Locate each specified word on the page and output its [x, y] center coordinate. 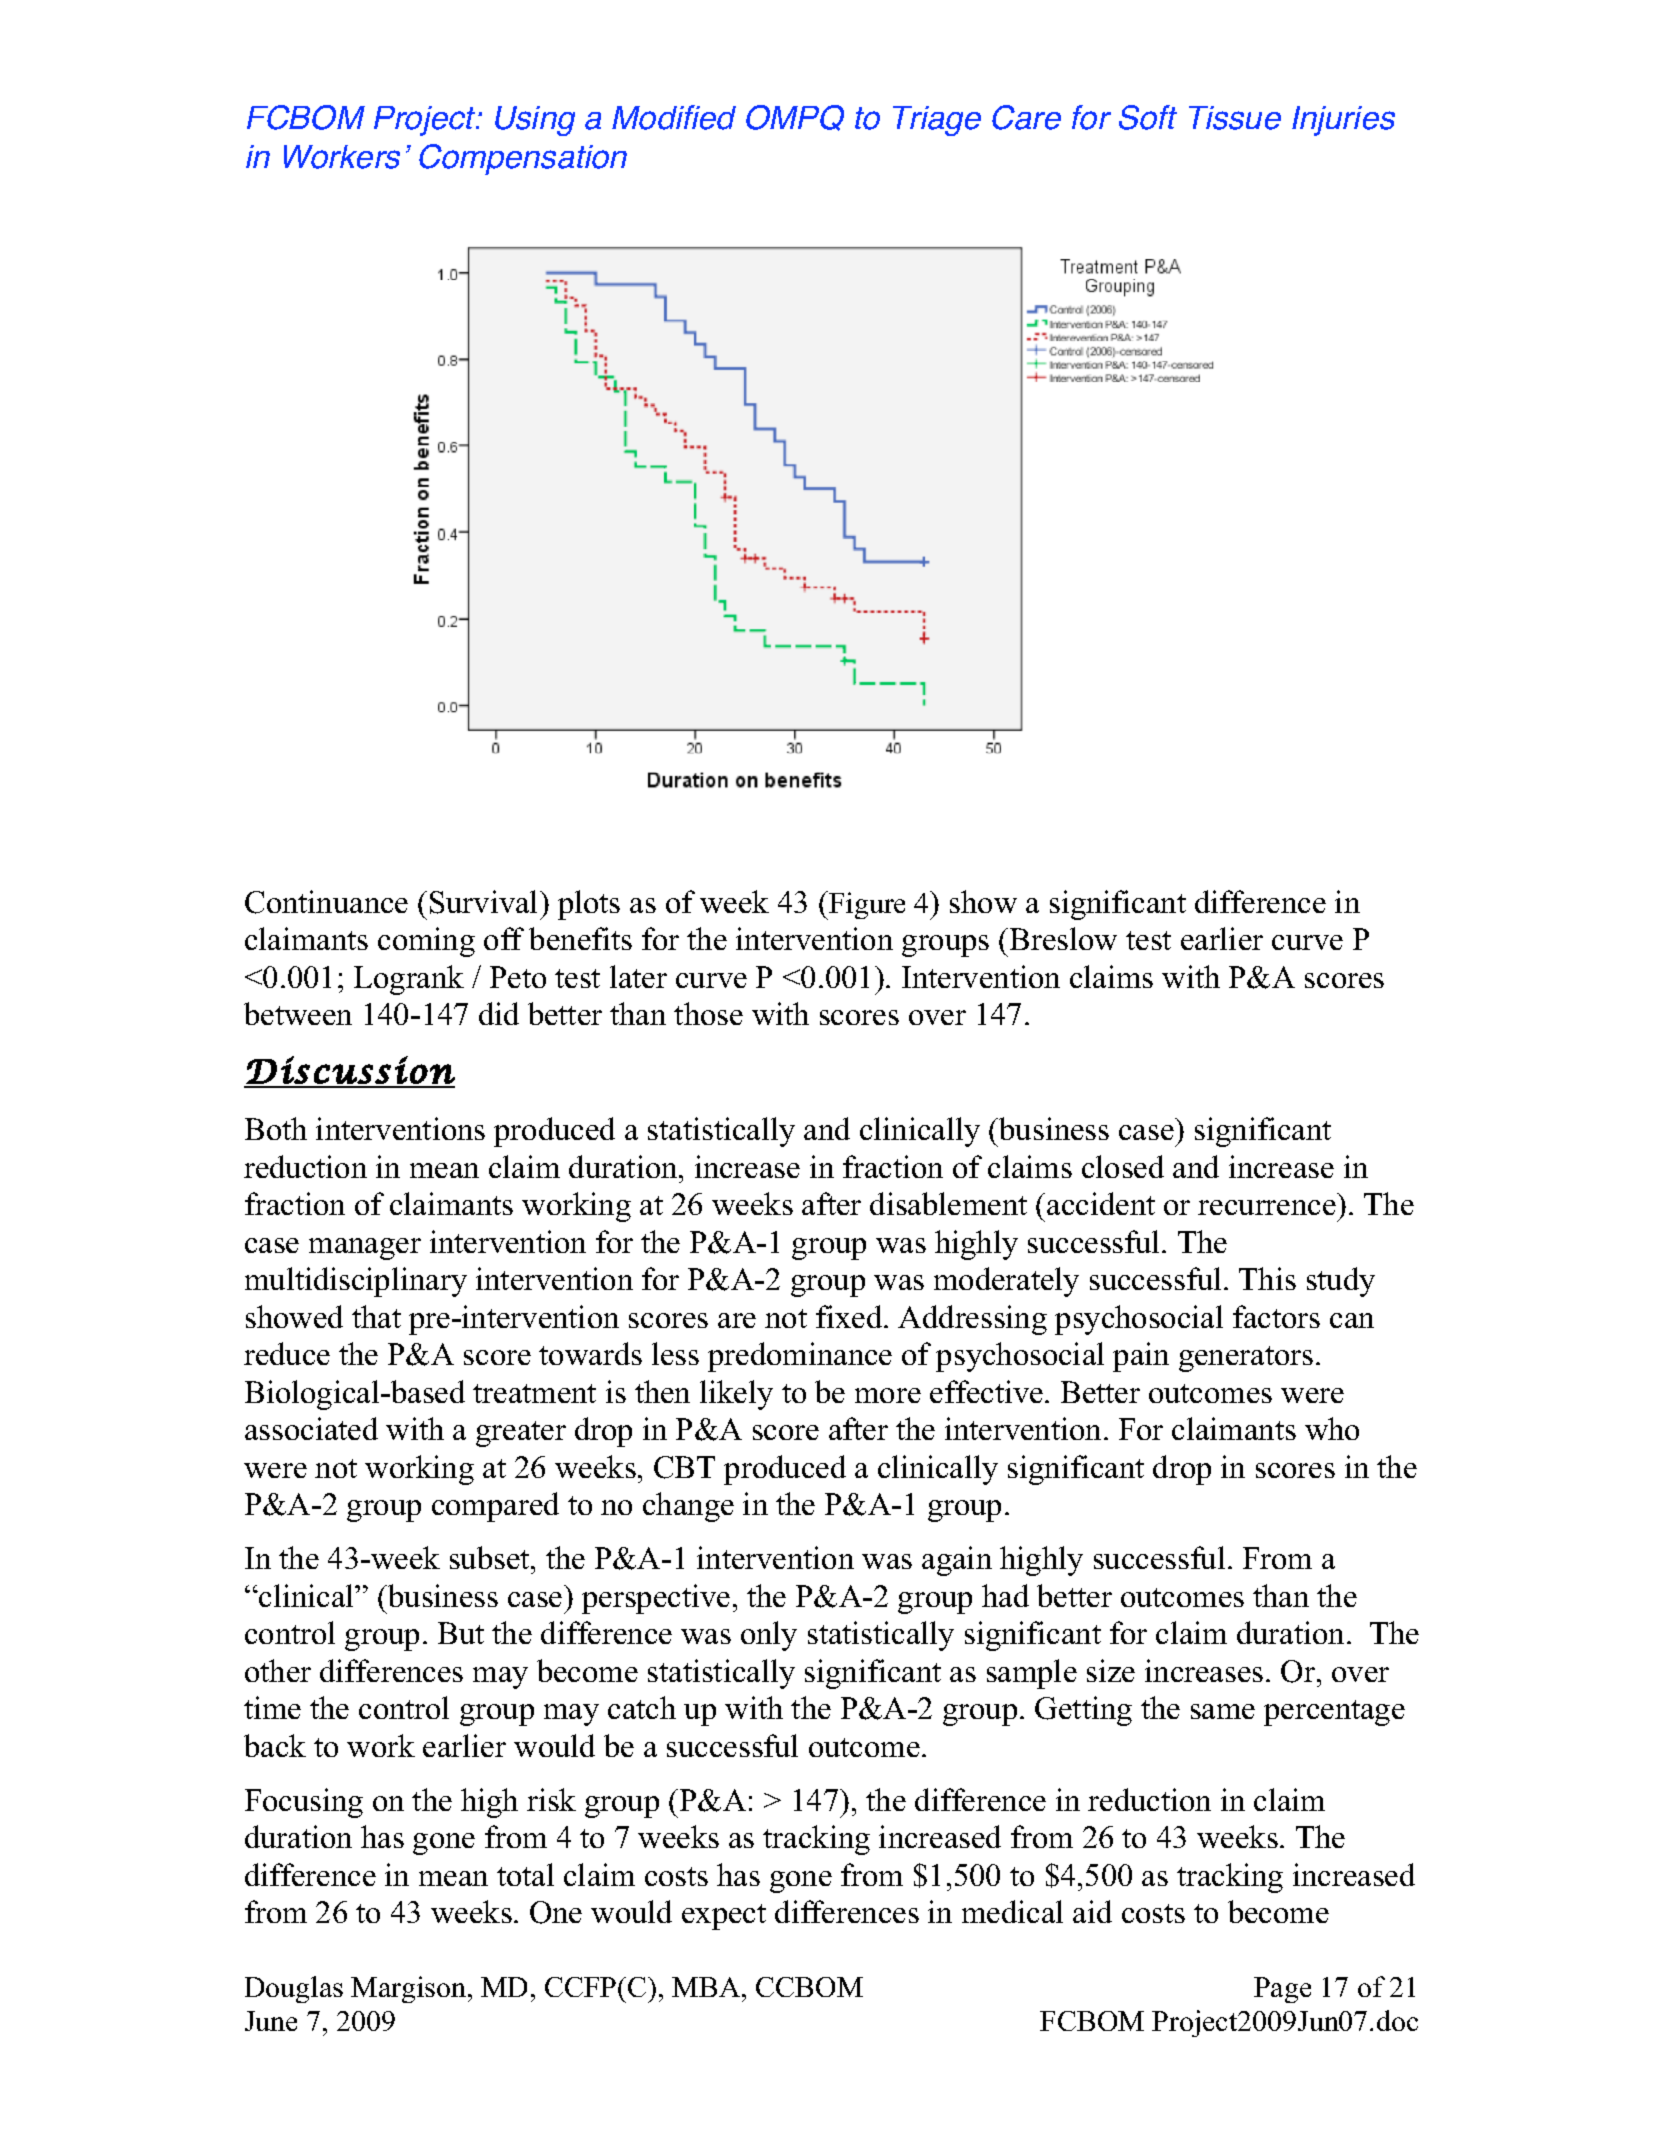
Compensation [523, 159]
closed [1123, 1166]
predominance [800, 1357]
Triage [937, 121]
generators [1246, 1359]
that [376, 1316]
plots [589, 905]
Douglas [294, 1989]
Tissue [1235, 118]
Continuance [326, 902]
